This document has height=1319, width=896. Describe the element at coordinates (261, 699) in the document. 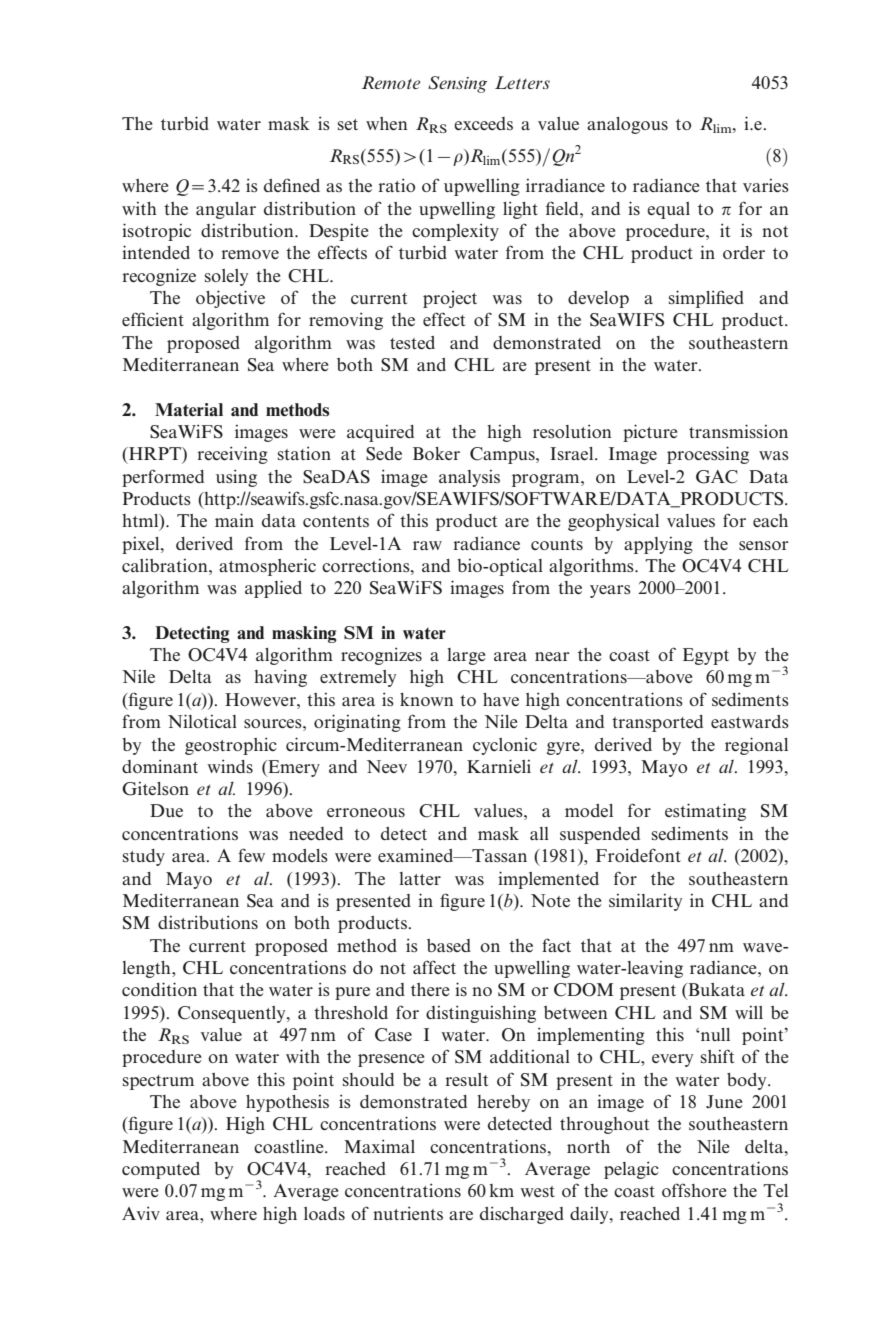

I see `However` at that location.
